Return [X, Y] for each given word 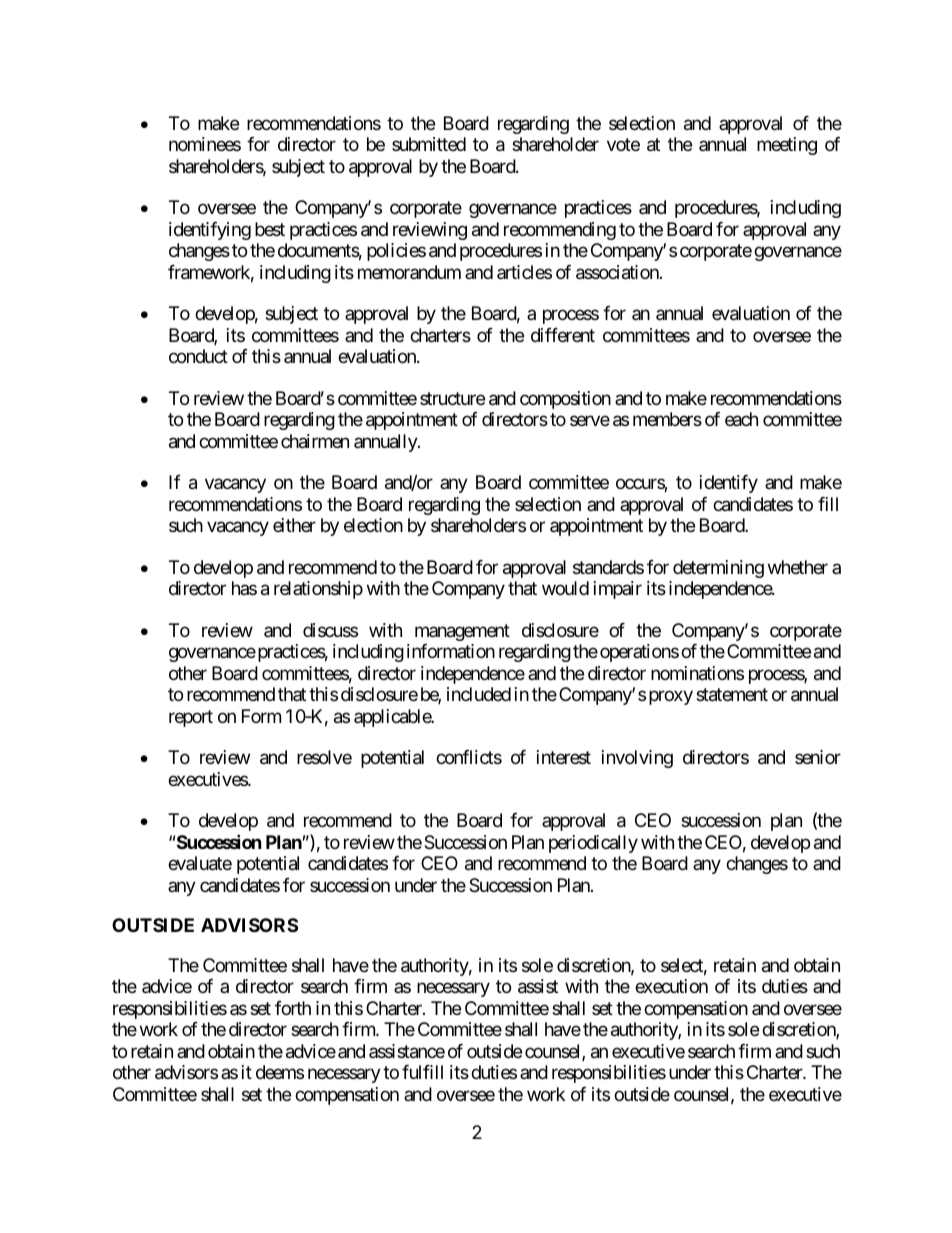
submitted [429, 144]
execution [671, 986]
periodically [593, 844]
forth [293, 1008]
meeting [787, 146]
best [270, 229]
